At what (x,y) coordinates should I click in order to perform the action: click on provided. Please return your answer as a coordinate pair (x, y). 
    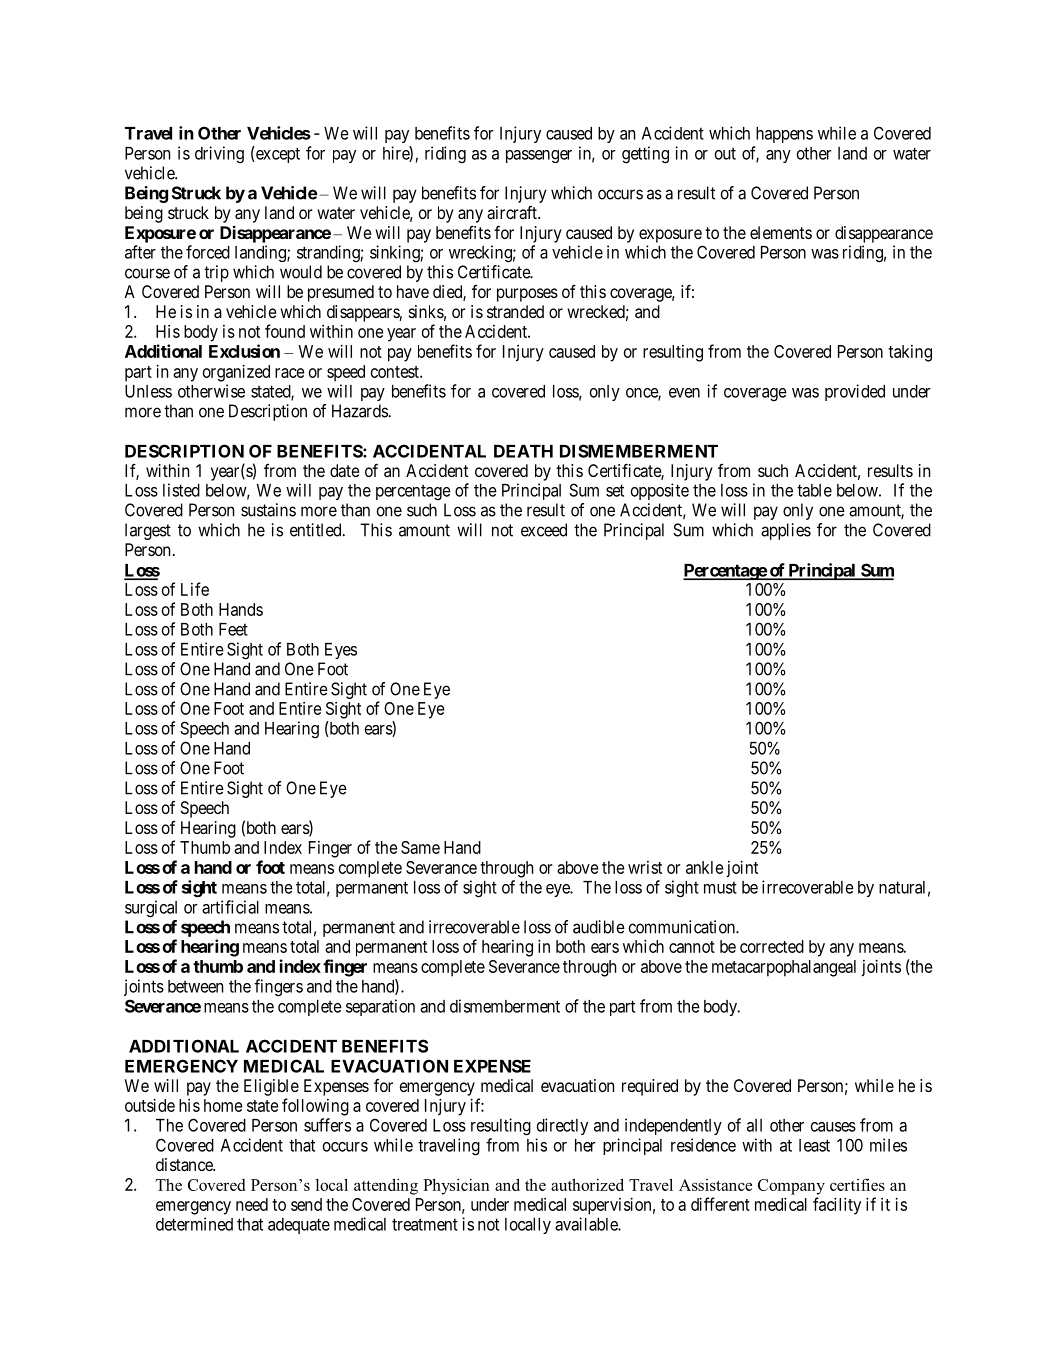
    Looking at the image, I should click on (855, 392).
